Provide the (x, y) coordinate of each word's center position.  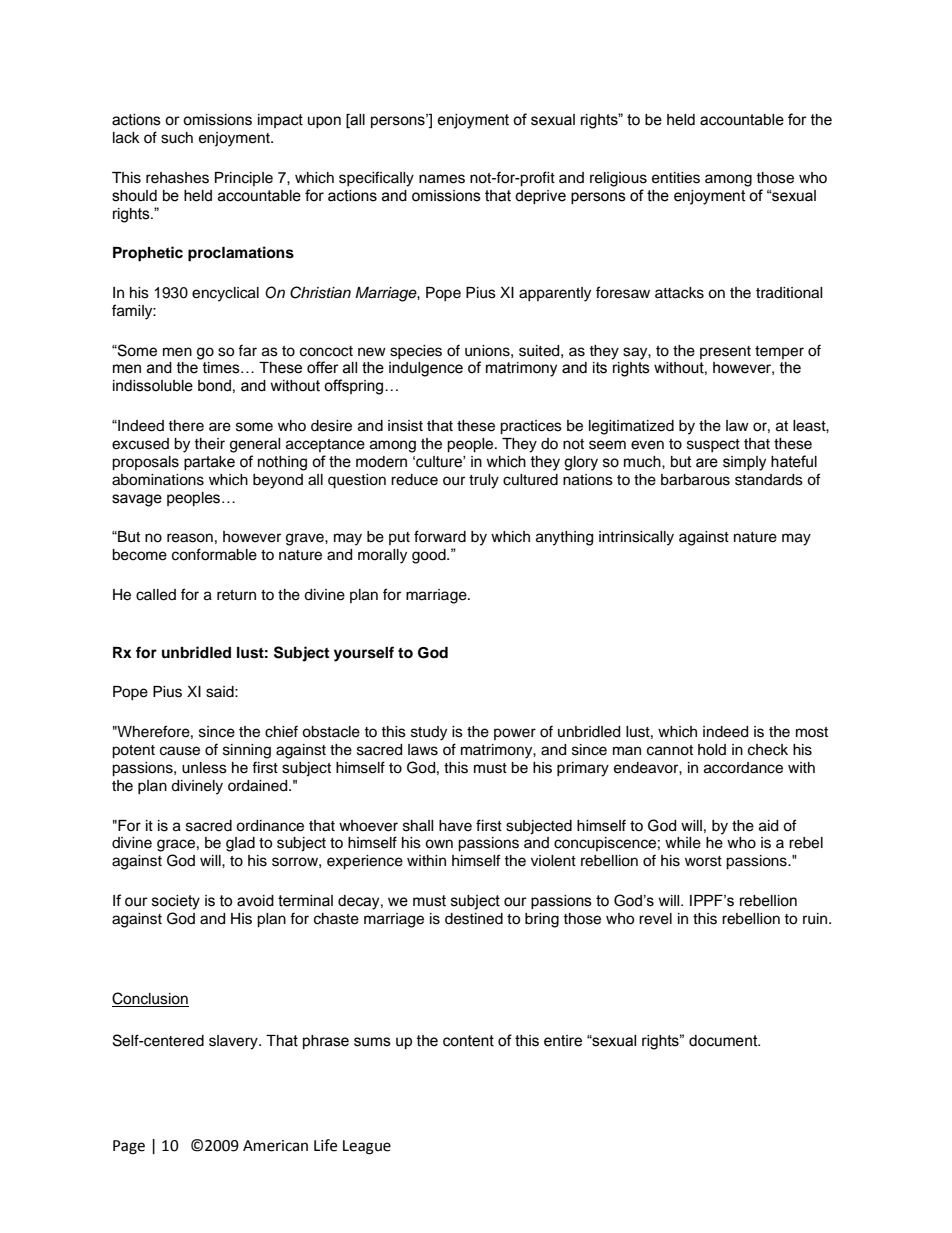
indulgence (426, 369)
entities (676, 178)
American (275, 1146)
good (430, 556)
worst (703, 861)
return (236, 595)
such (177, 138)
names (442, 179)
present (725, 352)
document (724, 1041)
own (439, 844)
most (812, 732)
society (176, 902)
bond (214, 386)
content (468, 1041)
